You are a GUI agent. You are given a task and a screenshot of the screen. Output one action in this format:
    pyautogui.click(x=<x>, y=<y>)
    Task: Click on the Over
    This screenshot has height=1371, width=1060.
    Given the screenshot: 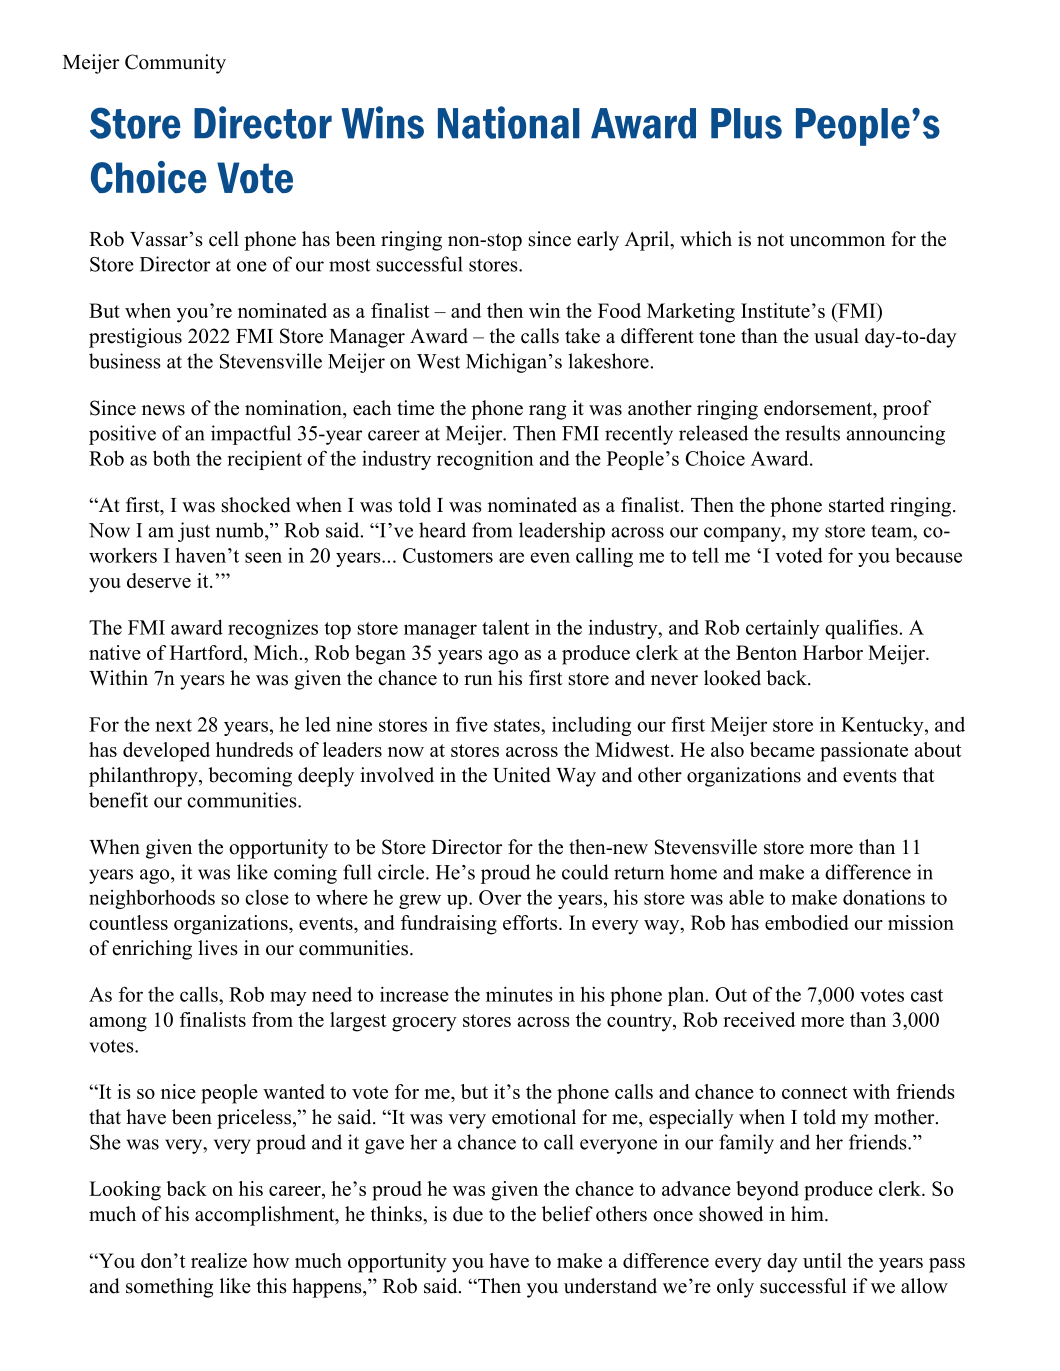 What is the action you would take?
    pyautogui.click(x=500, y=897)
